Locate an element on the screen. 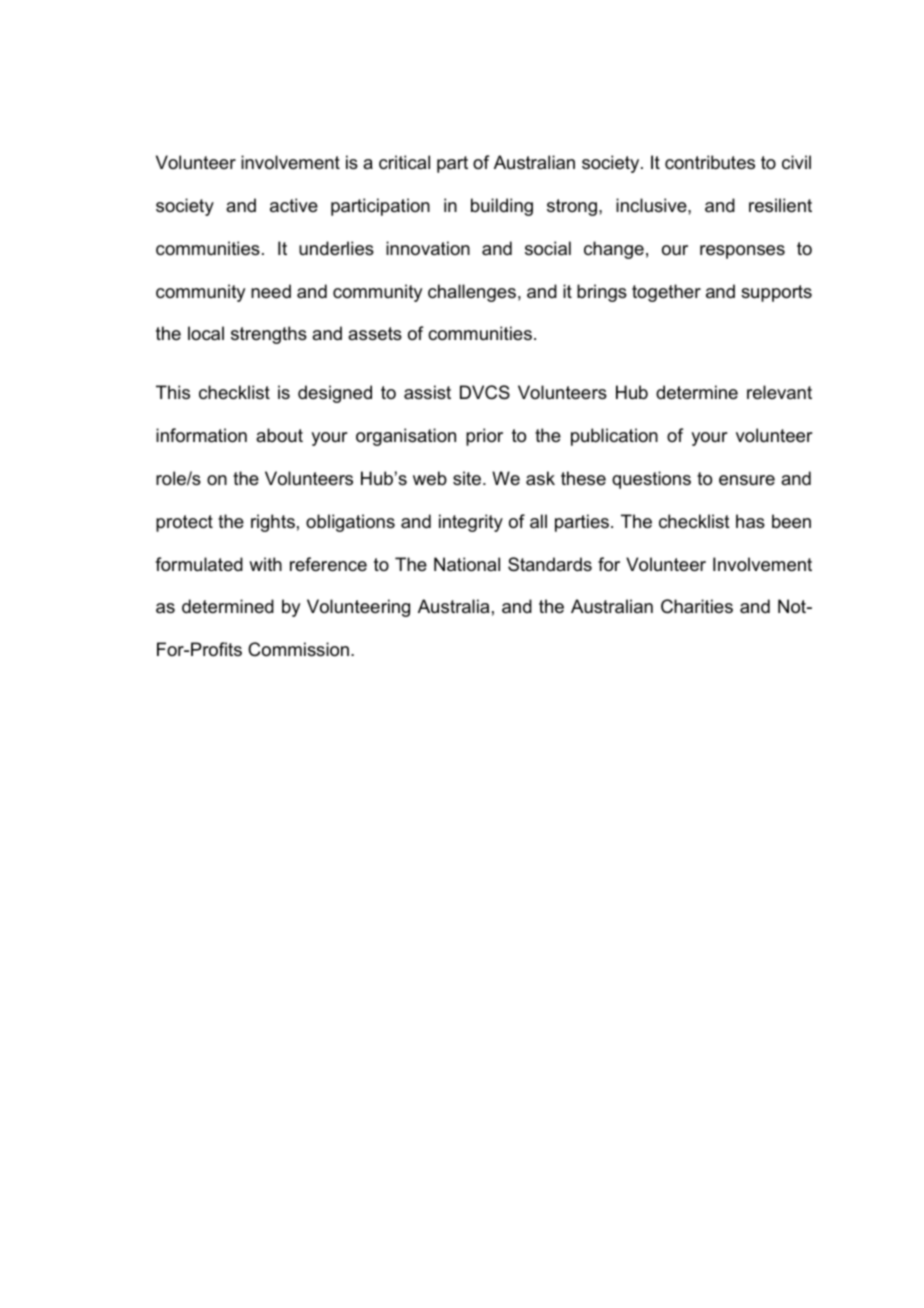 The image size is (924, 1308). active is located at coordinates (294, 205).
